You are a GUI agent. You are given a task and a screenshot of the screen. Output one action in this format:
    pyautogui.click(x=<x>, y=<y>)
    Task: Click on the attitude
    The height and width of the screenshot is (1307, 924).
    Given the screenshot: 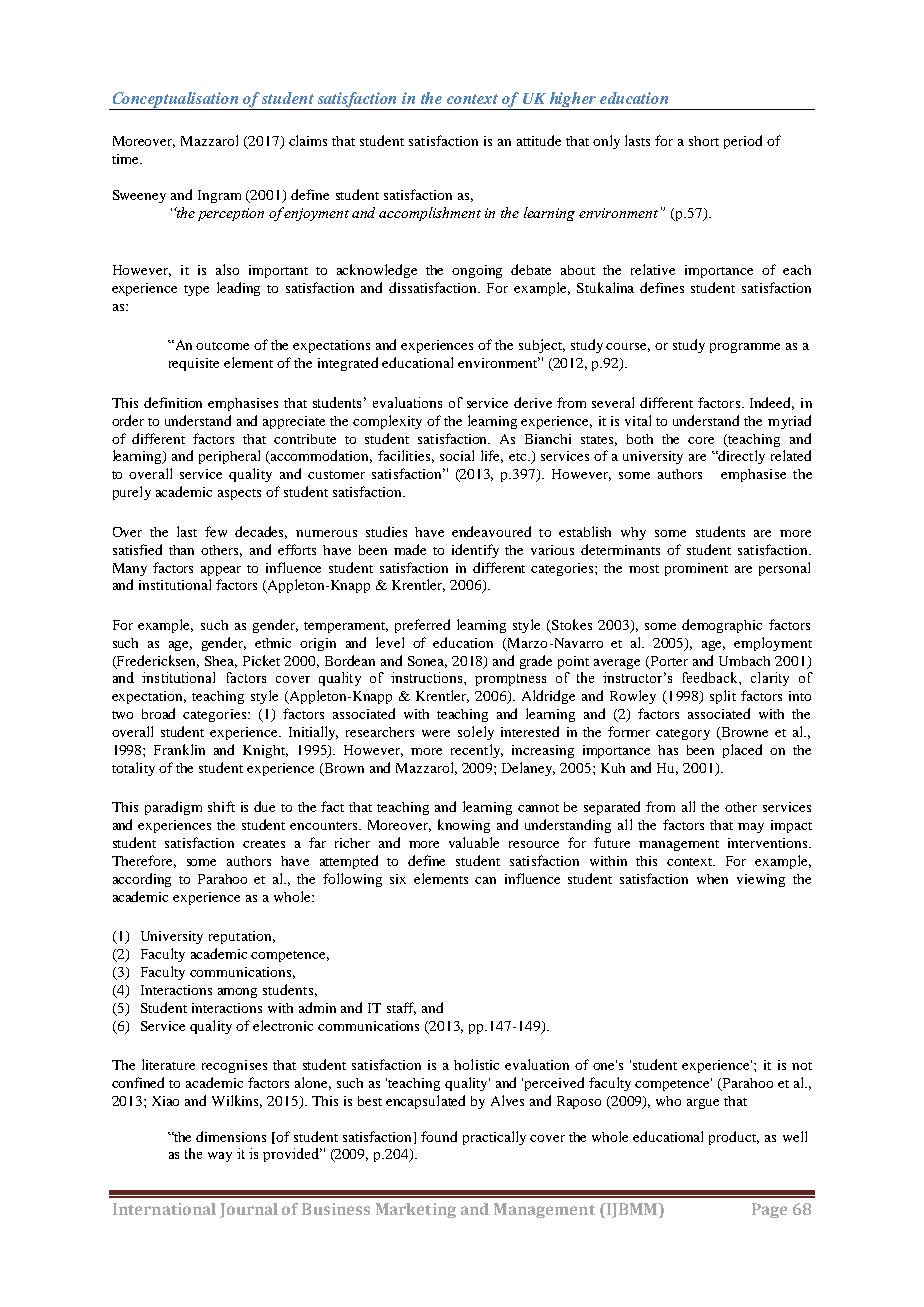 What is the action you would take?
    pyautogui.click(x=539, y=140)
